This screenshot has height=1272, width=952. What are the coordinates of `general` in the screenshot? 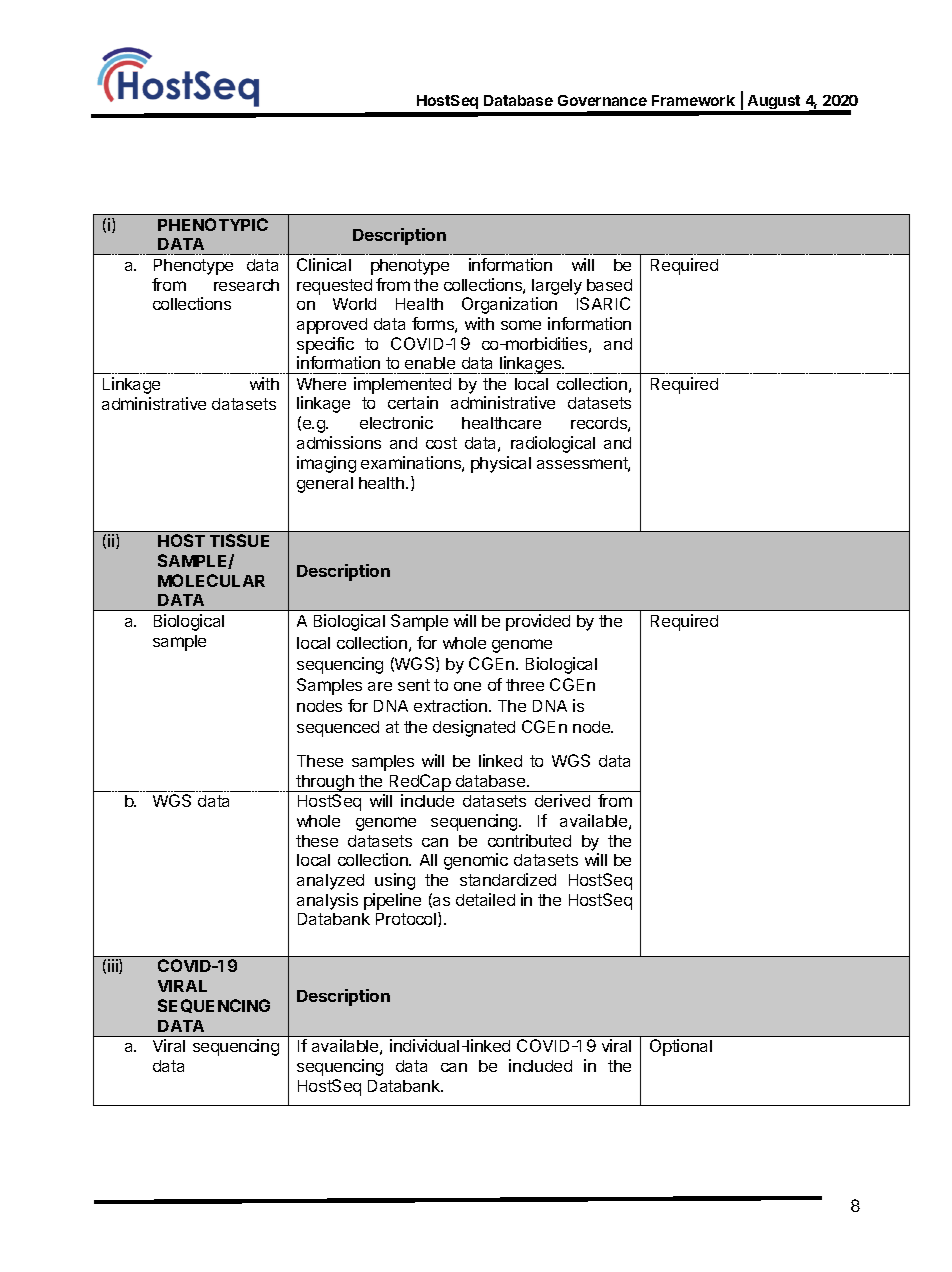 It's located at (325, 485).
